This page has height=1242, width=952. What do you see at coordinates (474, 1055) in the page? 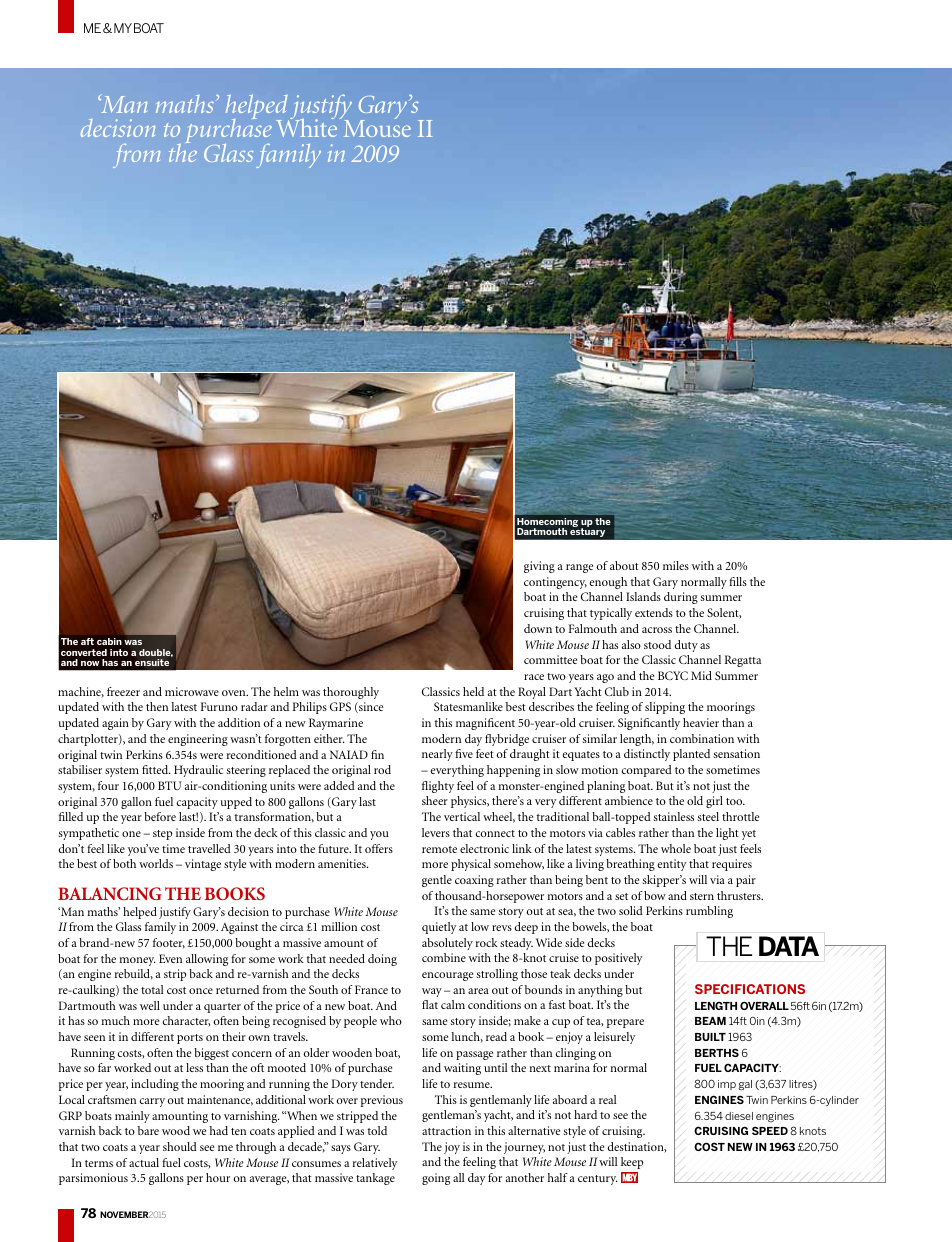
I see `passage` at bounding box center [474, 1055].
